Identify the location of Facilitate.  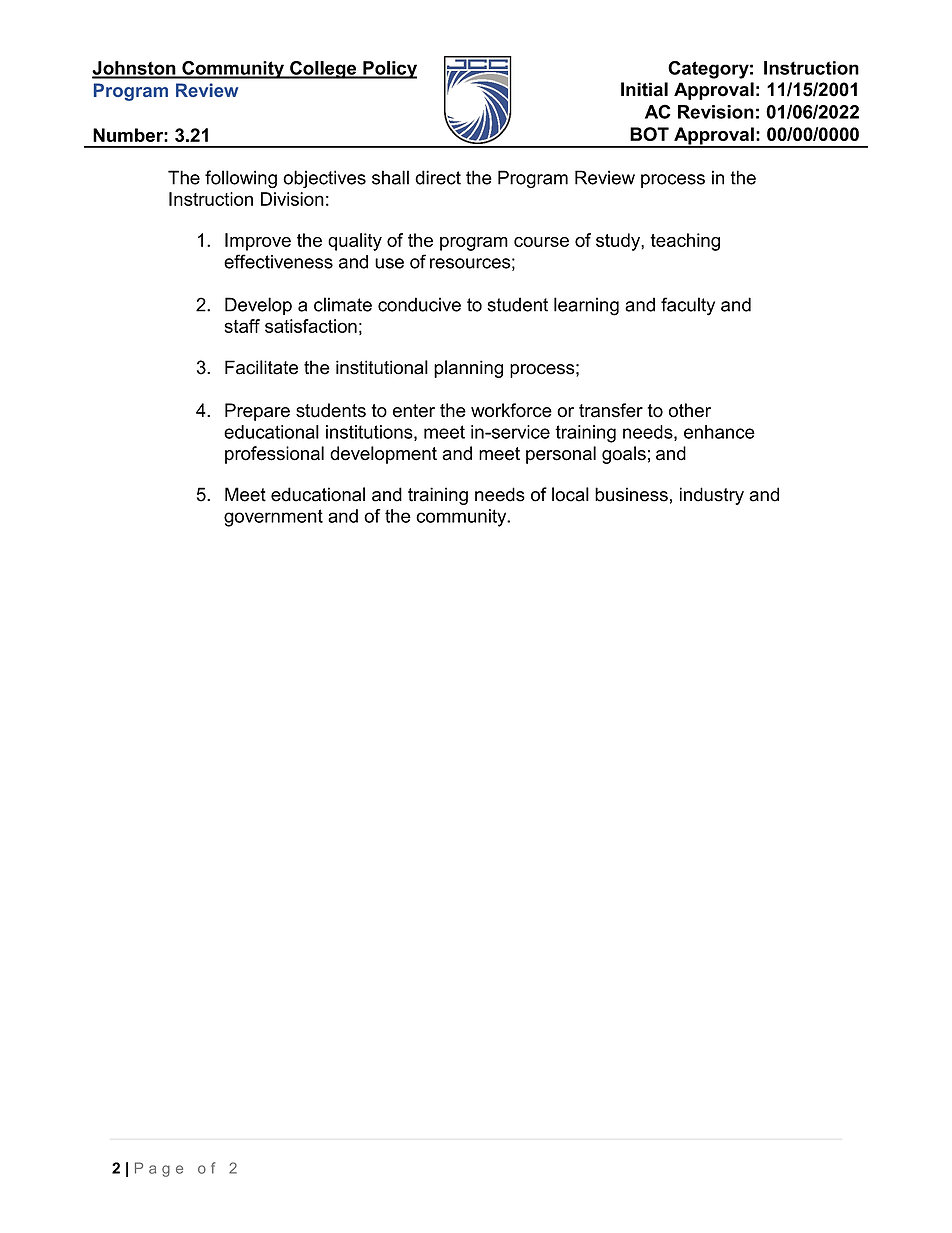
(261, 367).
